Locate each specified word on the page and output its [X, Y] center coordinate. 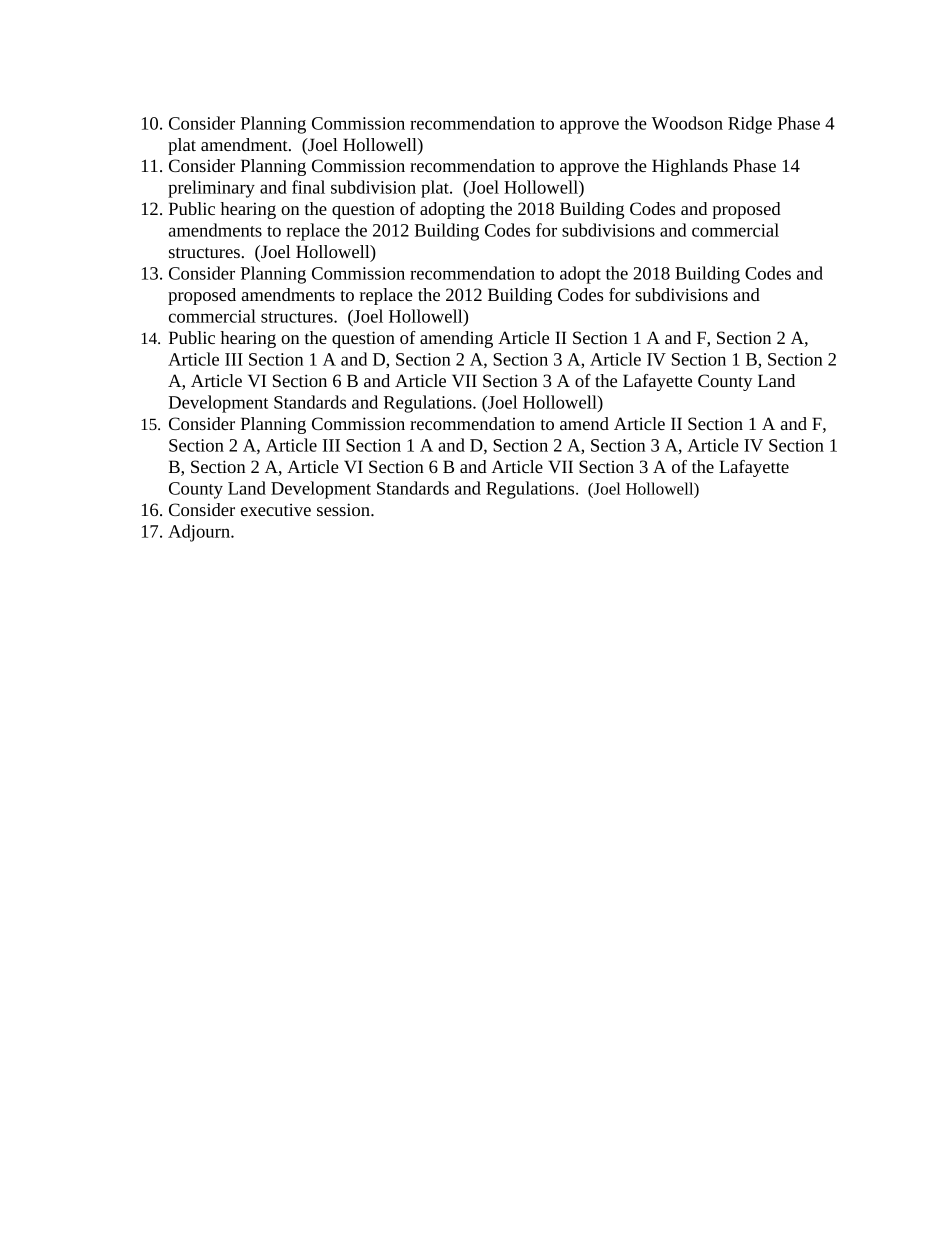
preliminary [211, 189]
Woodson [687, 123]
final [308, 187]
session [344, 509]
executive [276, 509]
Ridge [750, 125]
